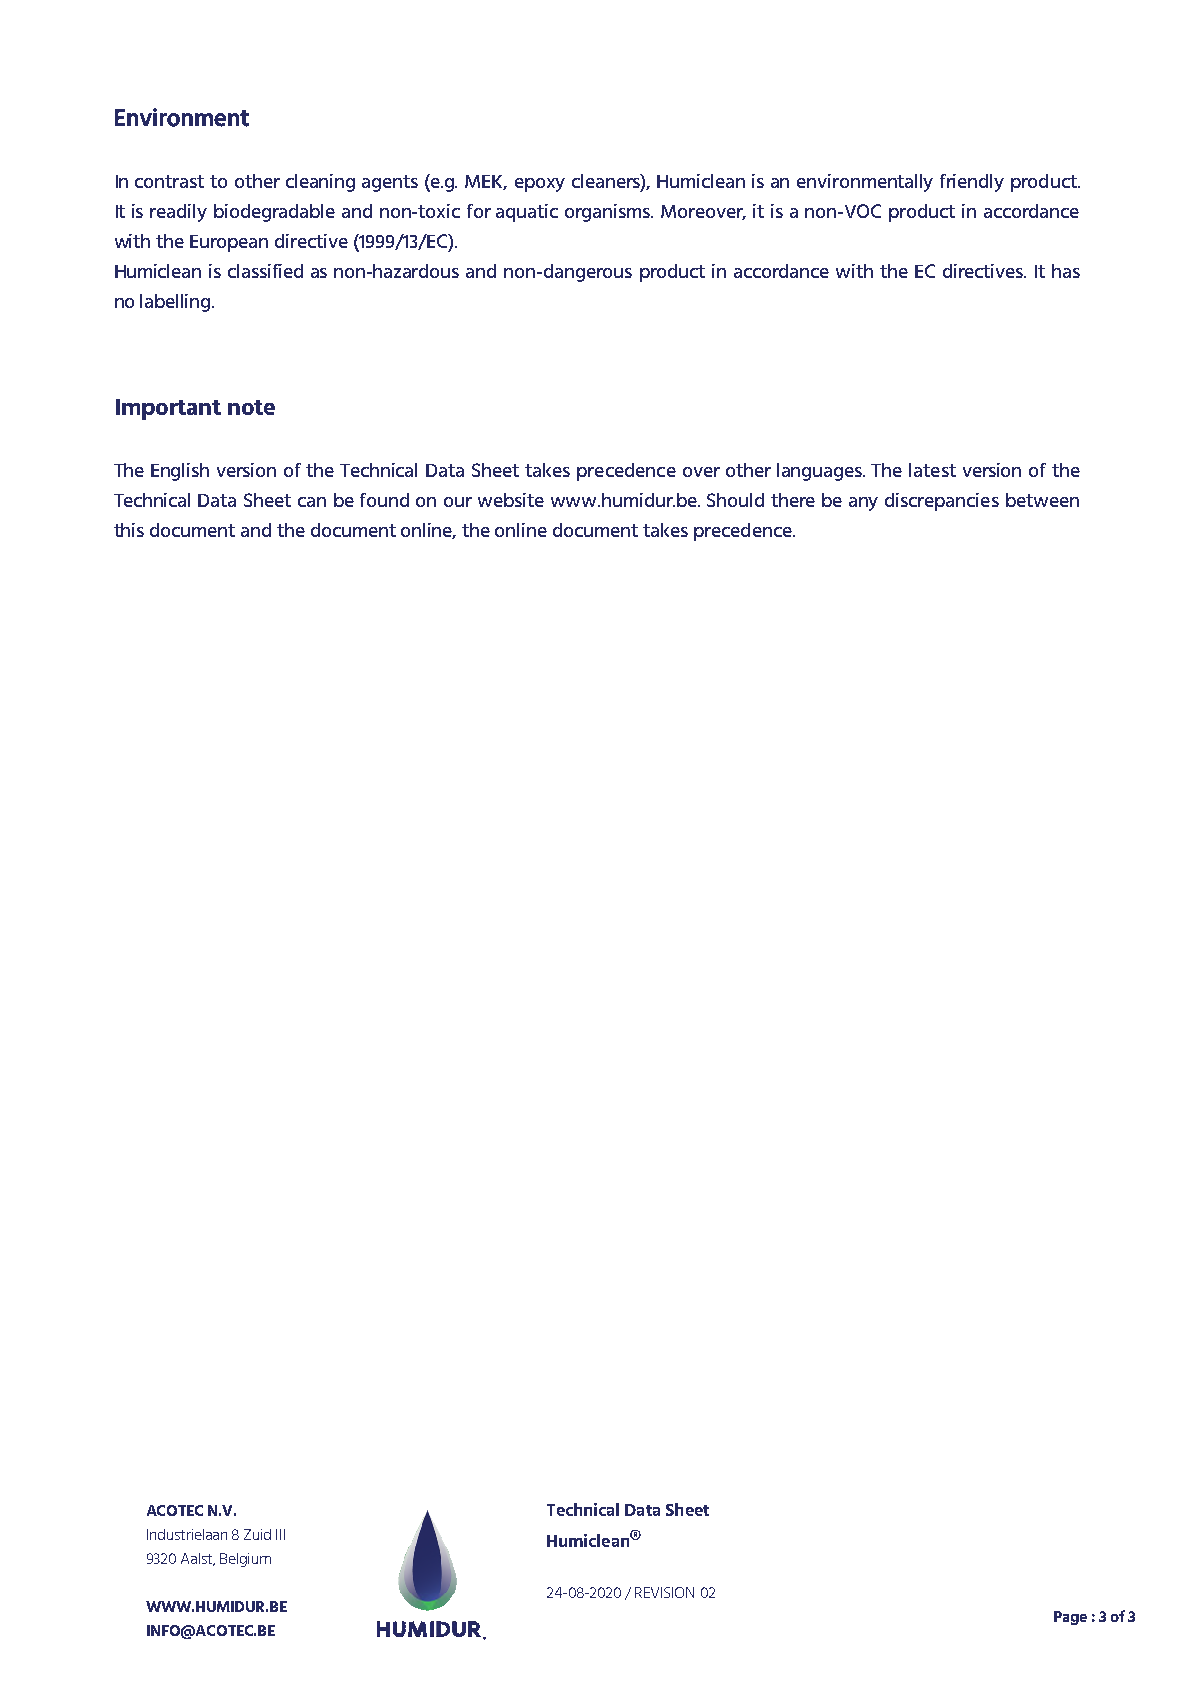  What do you see at coordinates (942, 502) in the screenshot?
I see `discrepancies` at bounding box center [942, 502].
